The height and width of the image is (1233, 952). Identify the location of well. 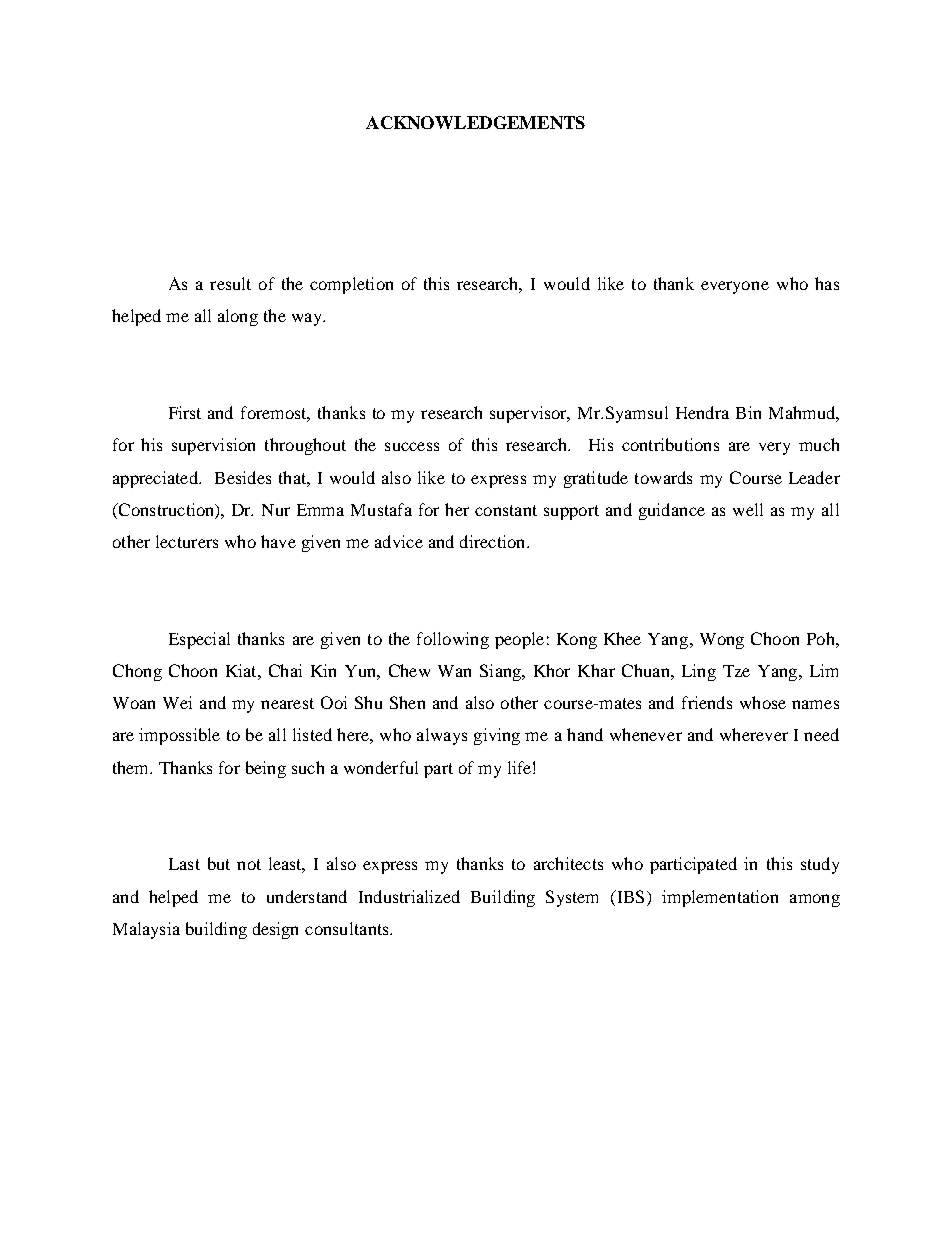
(748, 509).
